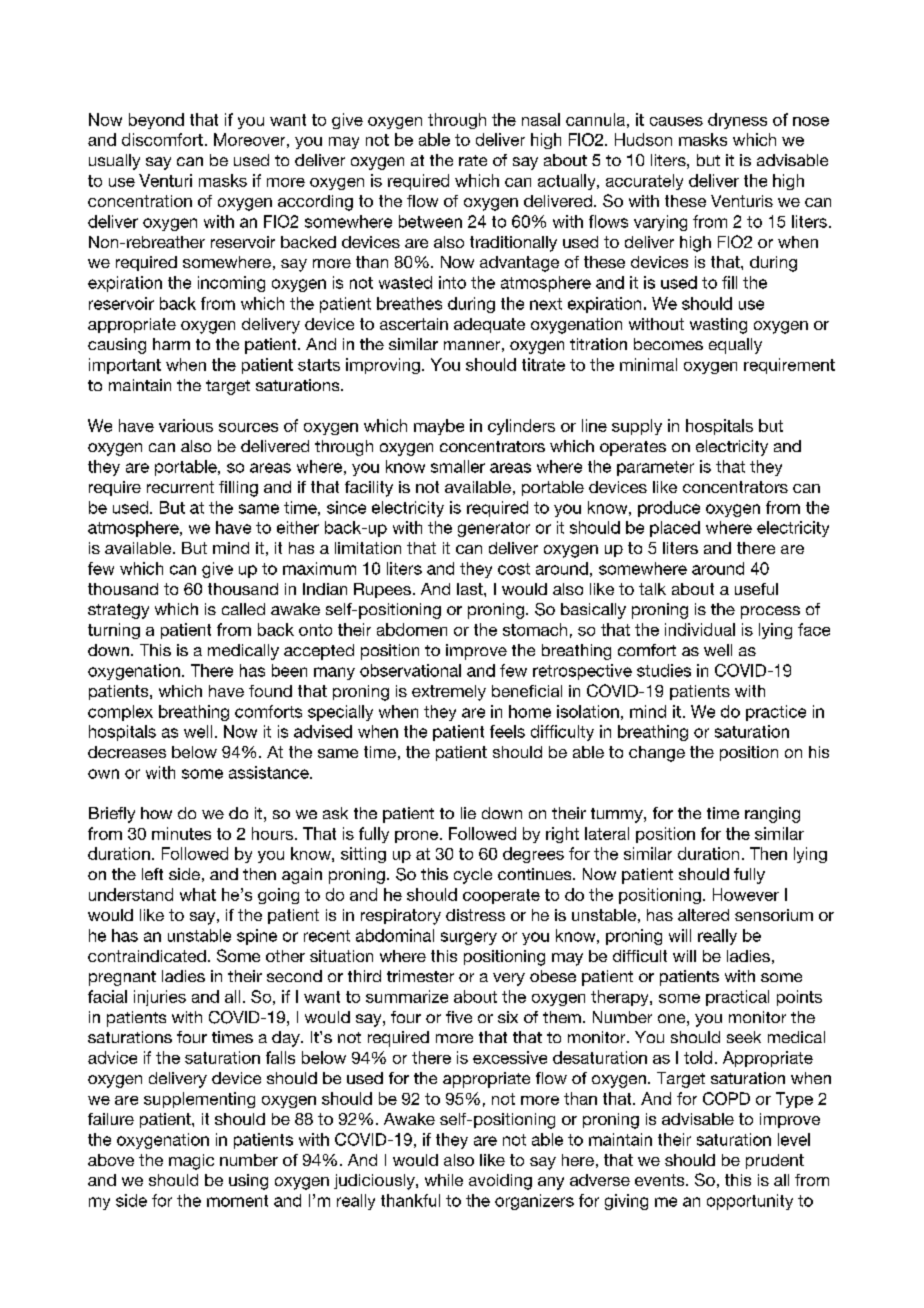 The height and width of the document is (1308, 924). Describe the element at coordinates (449, 693) in the document. I see `extremely` at that location.
